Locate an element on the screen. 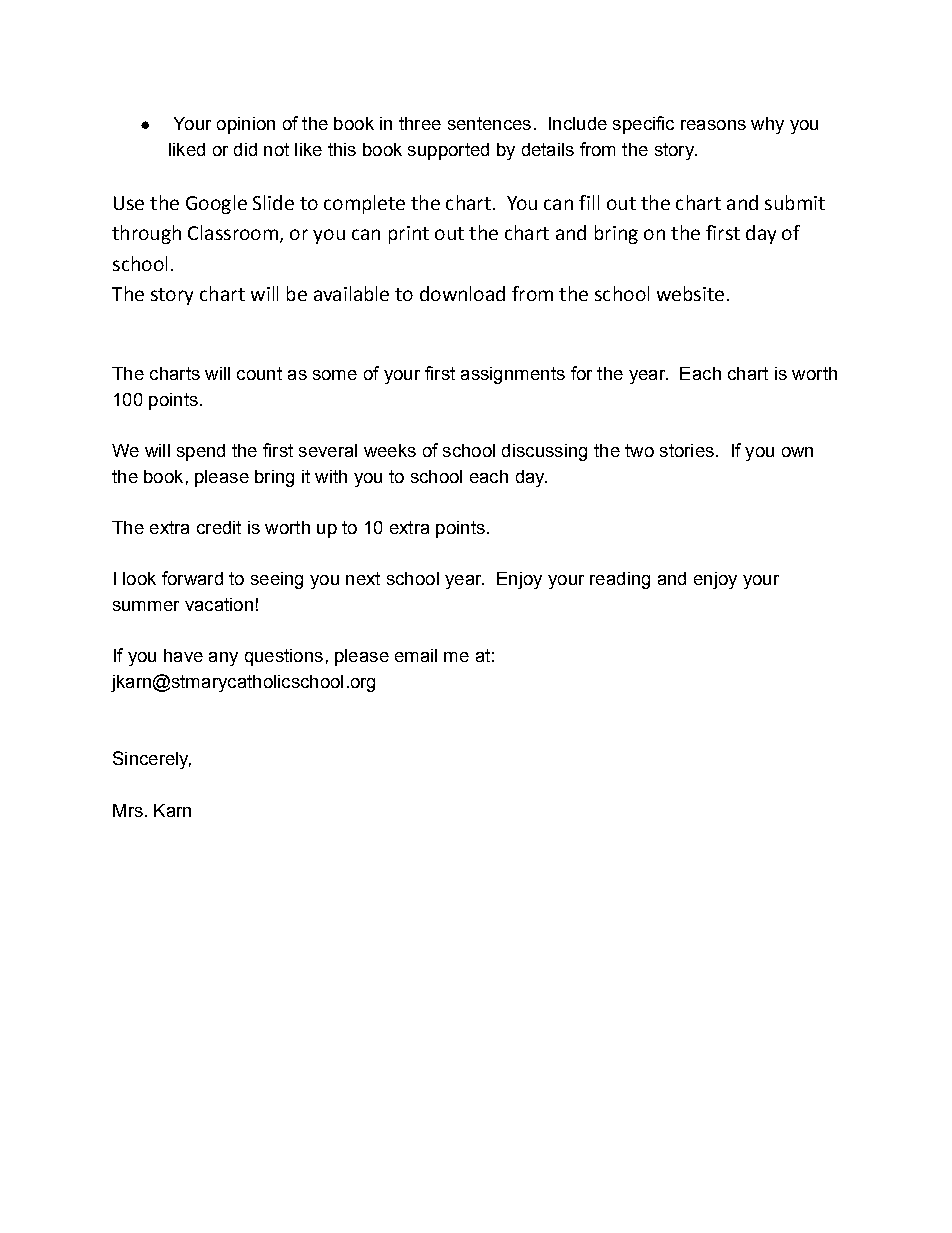 This screenshot has height=1233, width=952. vacation is located at coordinates (219, 604).
